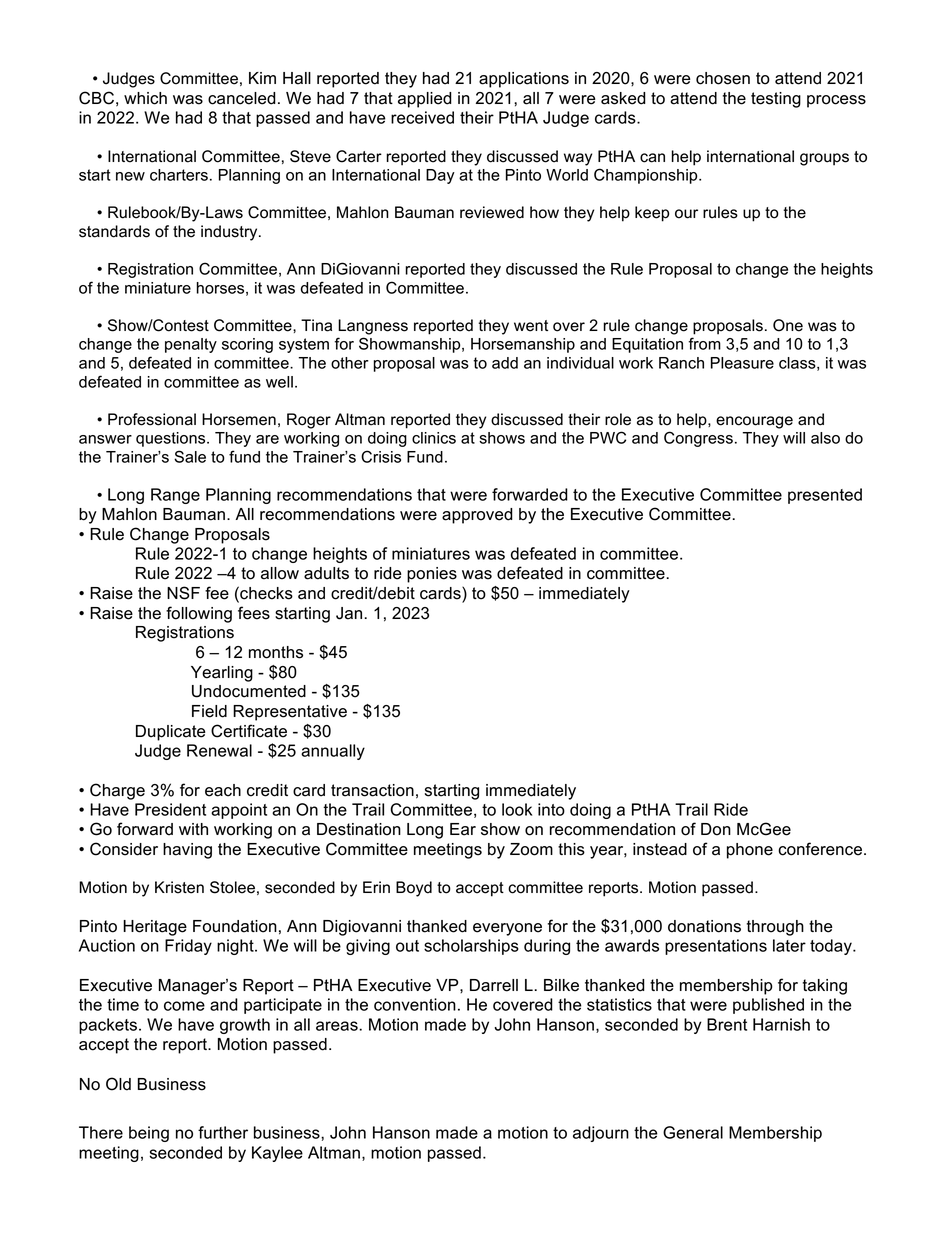 The height and width of the screenshot is (1233, 952). What do you see at coordinates (415, 1004) in the screenshot?
I see `convention` at bounding box center [415, 1004].
